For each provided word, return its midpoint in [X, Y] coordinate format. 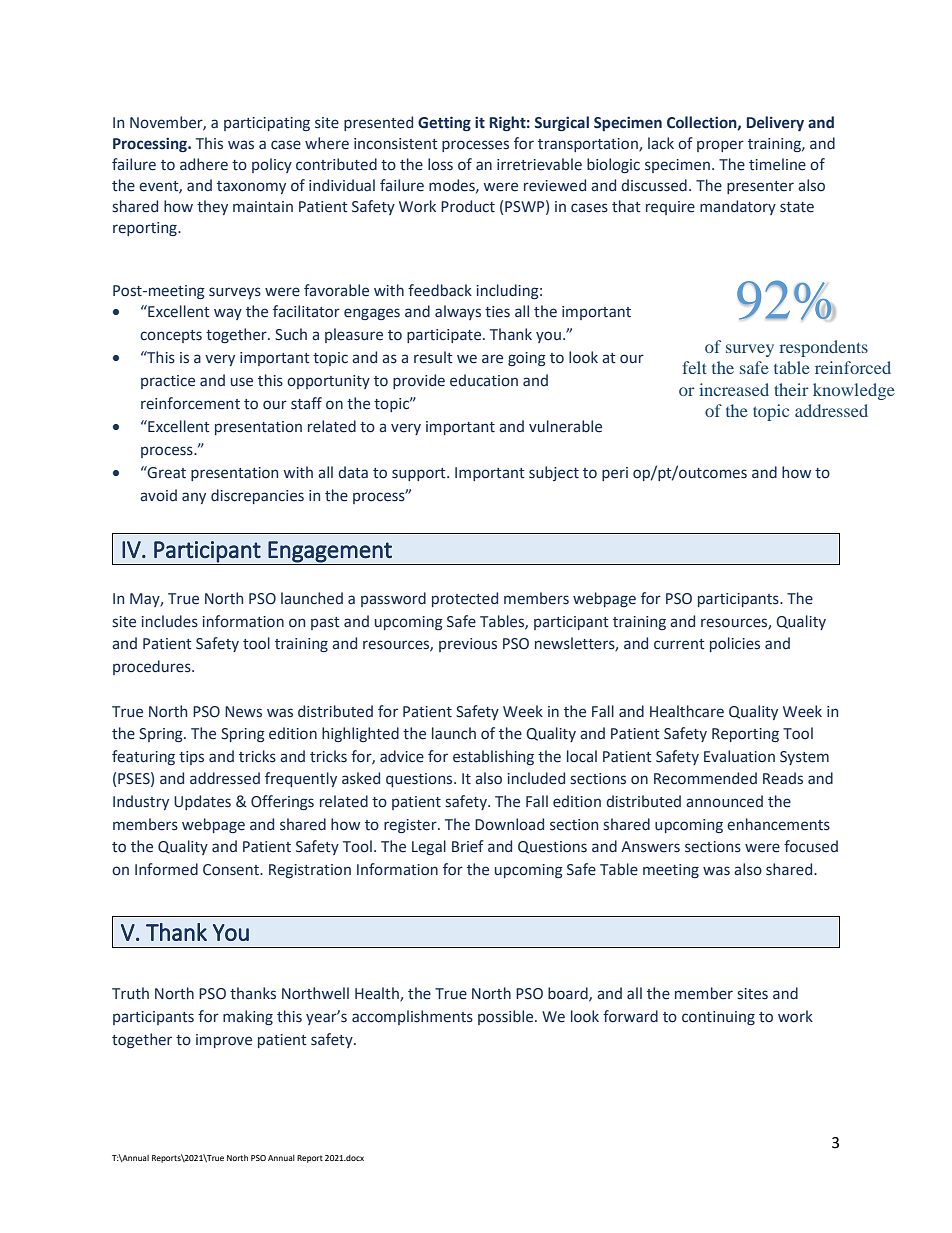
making [248, 1017]
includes [170, 621]
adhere [204, 164]
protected [465, 599]
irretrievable [539, 164]
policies [735, 644]
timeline [777, 164]
